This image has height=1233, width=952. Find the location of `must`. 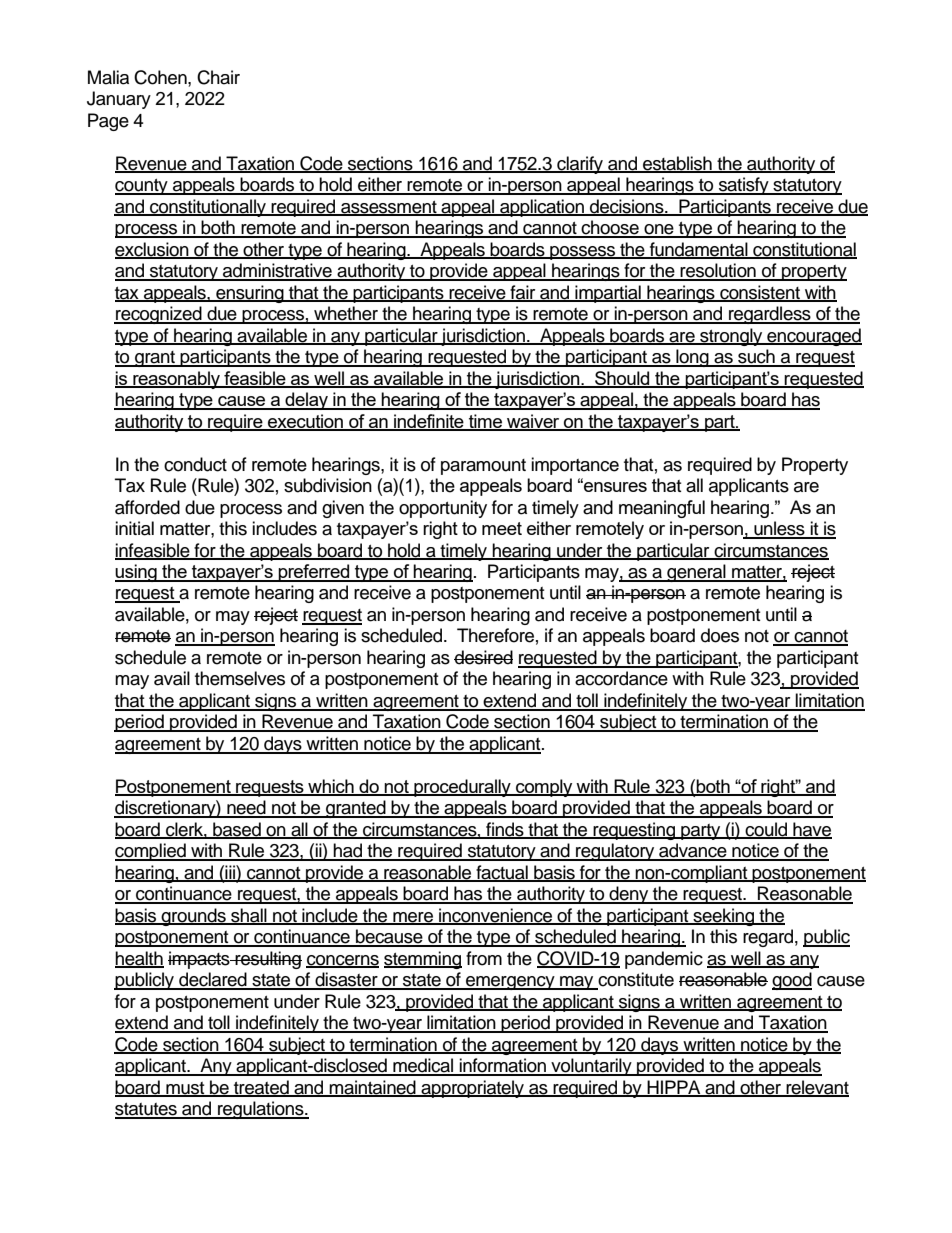

must is located at coordinates (185, 1089).
